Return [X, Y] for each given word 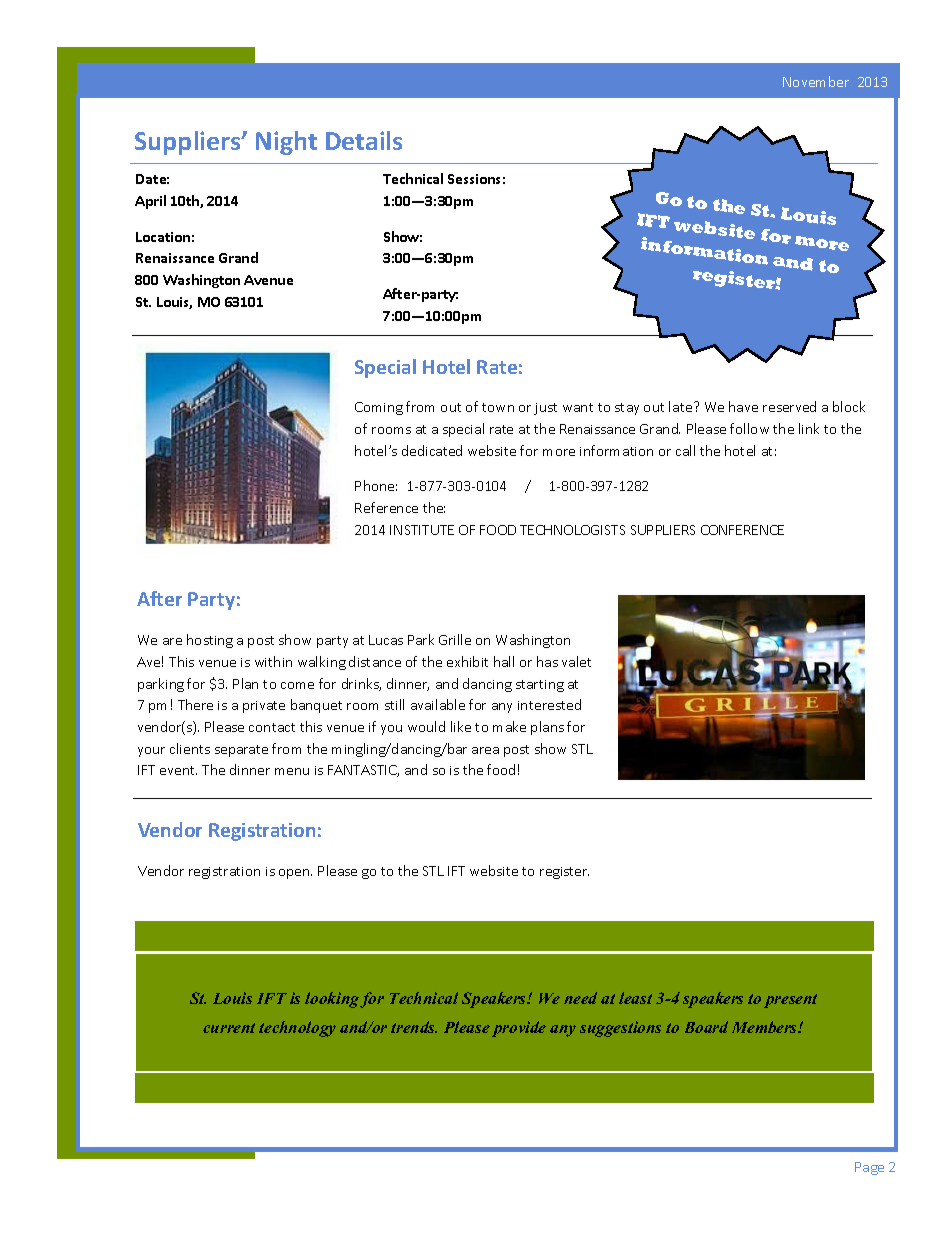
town [498, 407]
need [580, 998]
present [790, 1001]
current [229, 1028]
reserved [789, 406]
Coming [379, 408]
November [816, 81]
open [295, 874]
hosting [210, 641]
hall [504, 661]
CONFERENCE [742, 530]
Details [364, 140]
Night [286, 143]
